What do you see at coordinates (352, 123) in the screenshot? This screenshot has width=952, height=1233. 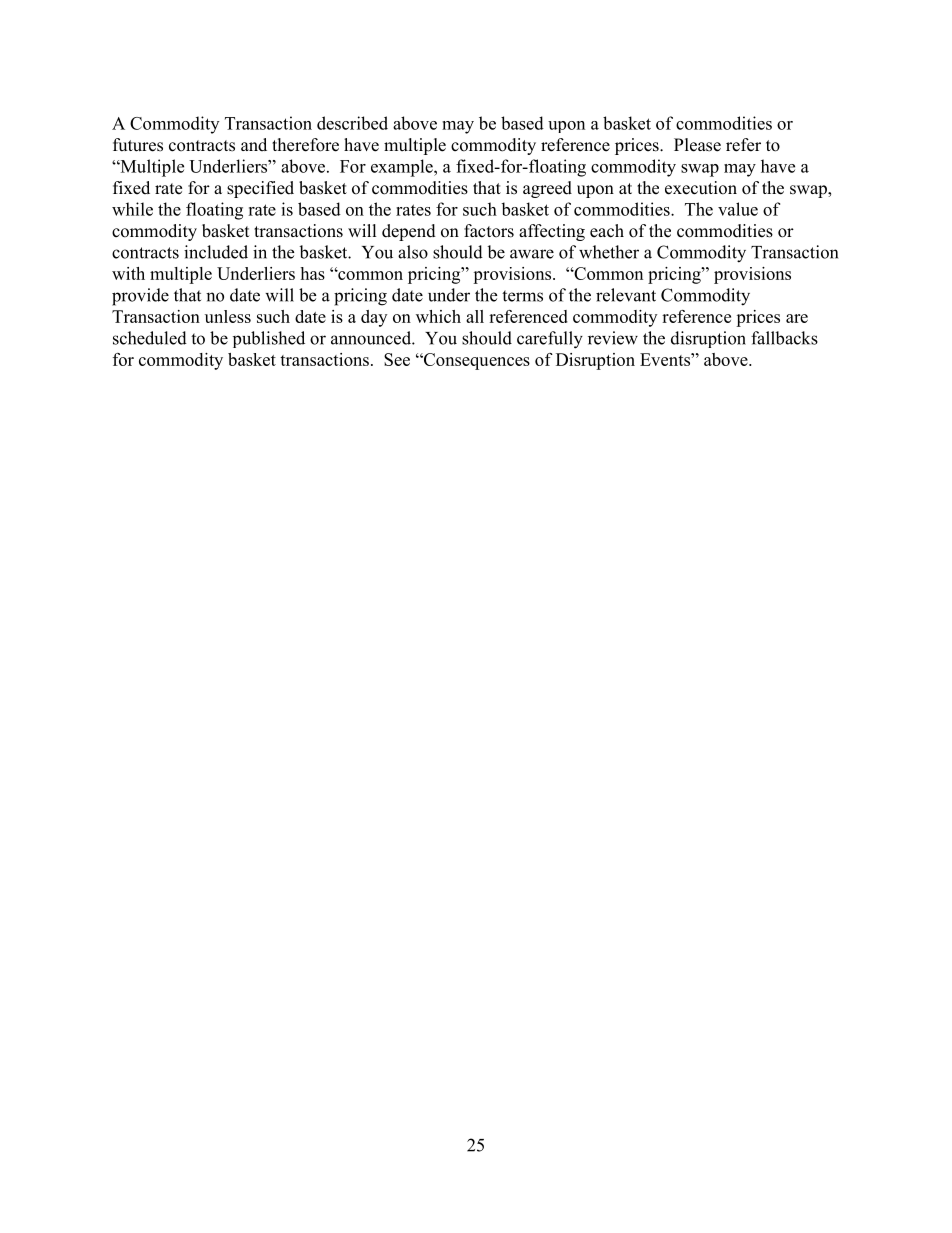 I see `described` at bounding box center [352, 123].
